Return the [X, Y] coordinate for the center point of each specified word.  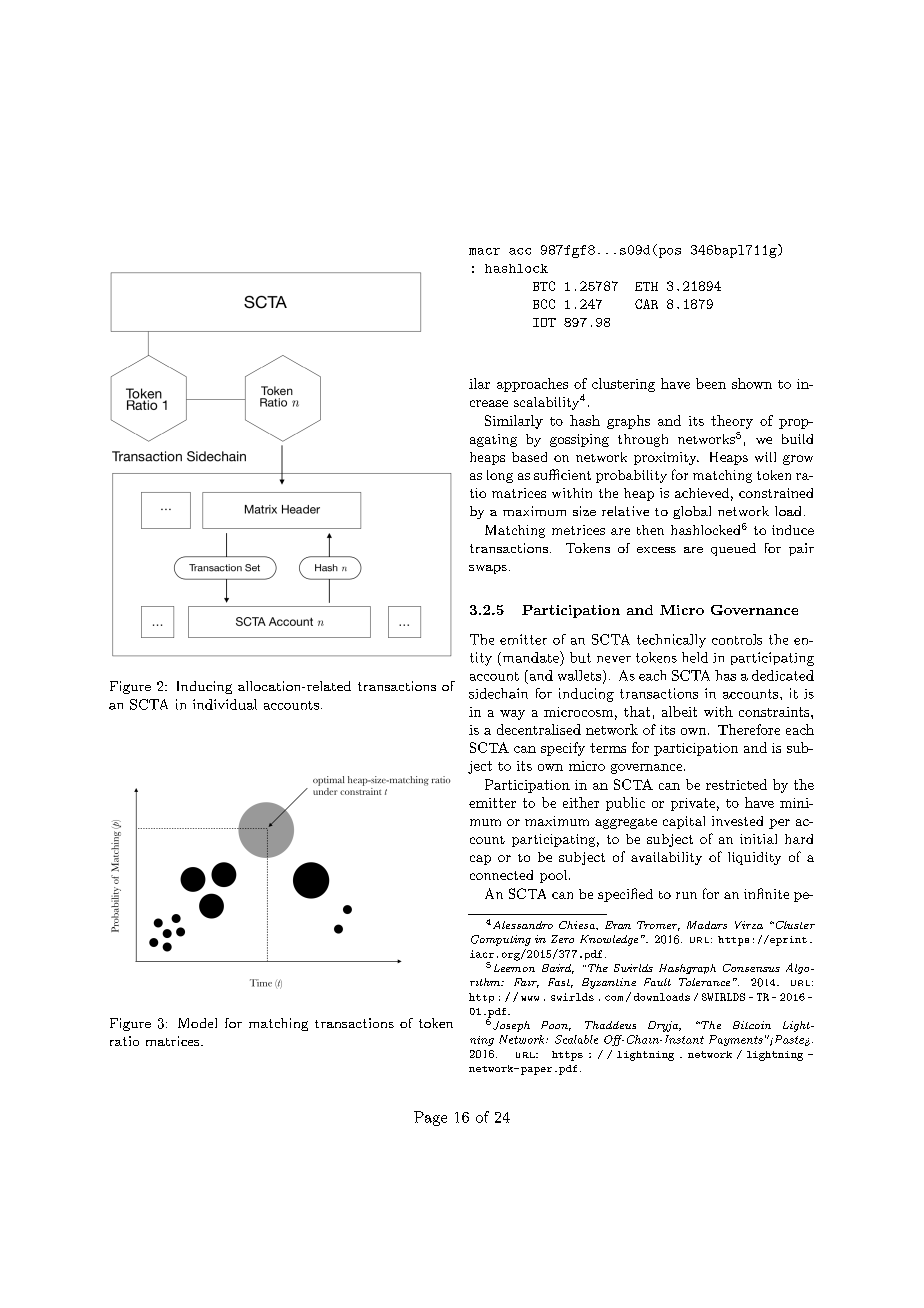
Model [197, 1023]
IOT [544, 322]
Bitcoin [752, 1025]
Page [430, 1118]
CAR [646, 304]
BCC [544, 304]
